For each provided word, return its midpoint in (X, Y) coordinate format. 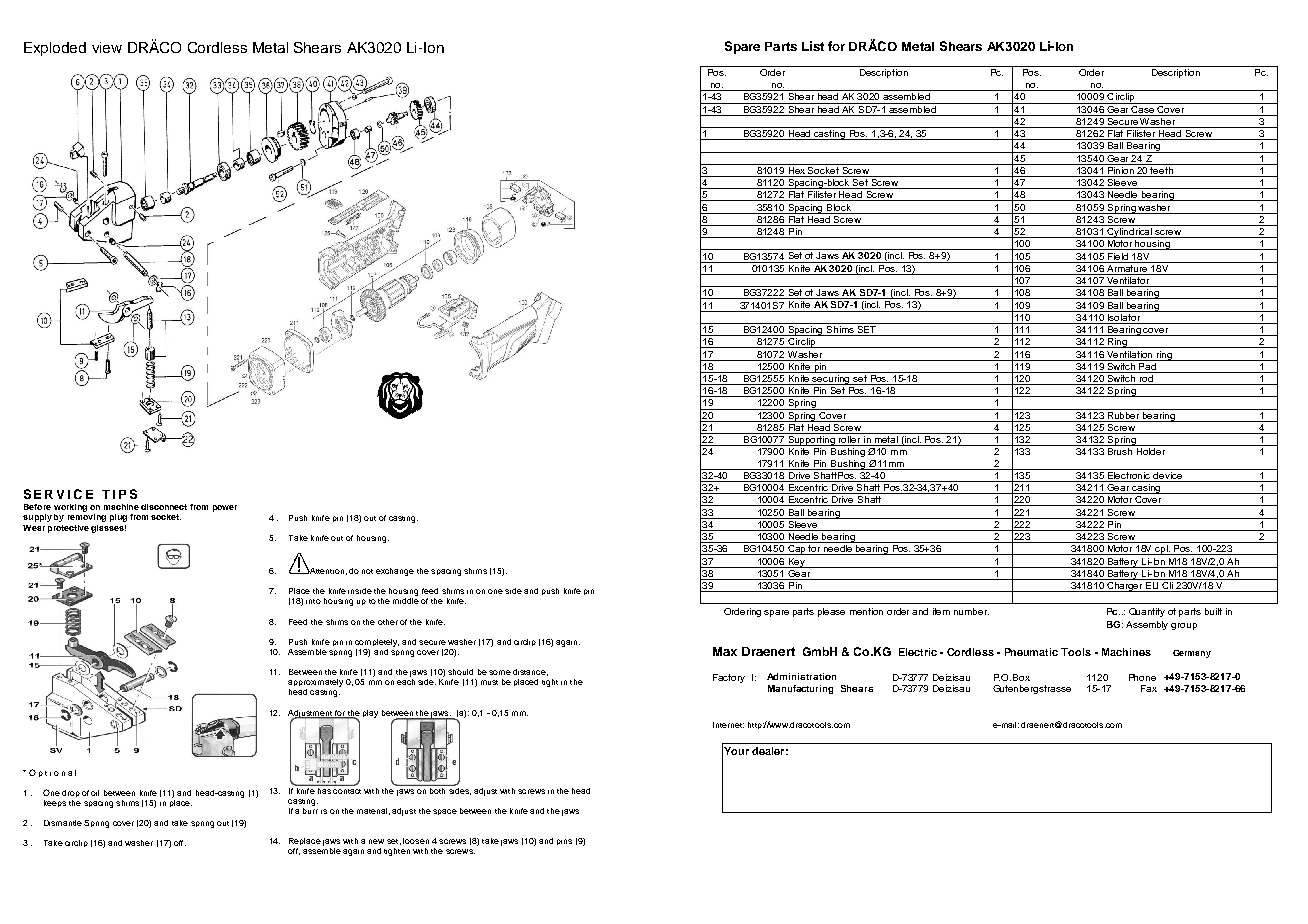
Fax (1149, 688)
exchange (395, 572)
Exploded (55, 49)
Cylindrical (1130, 231)
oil (95, 793)
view (107, 47)
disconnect (164, 507)
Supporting (812, 439)
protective (68, 529)
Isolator (1124, 316)
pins (564, 842)
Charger (1125, 585)
